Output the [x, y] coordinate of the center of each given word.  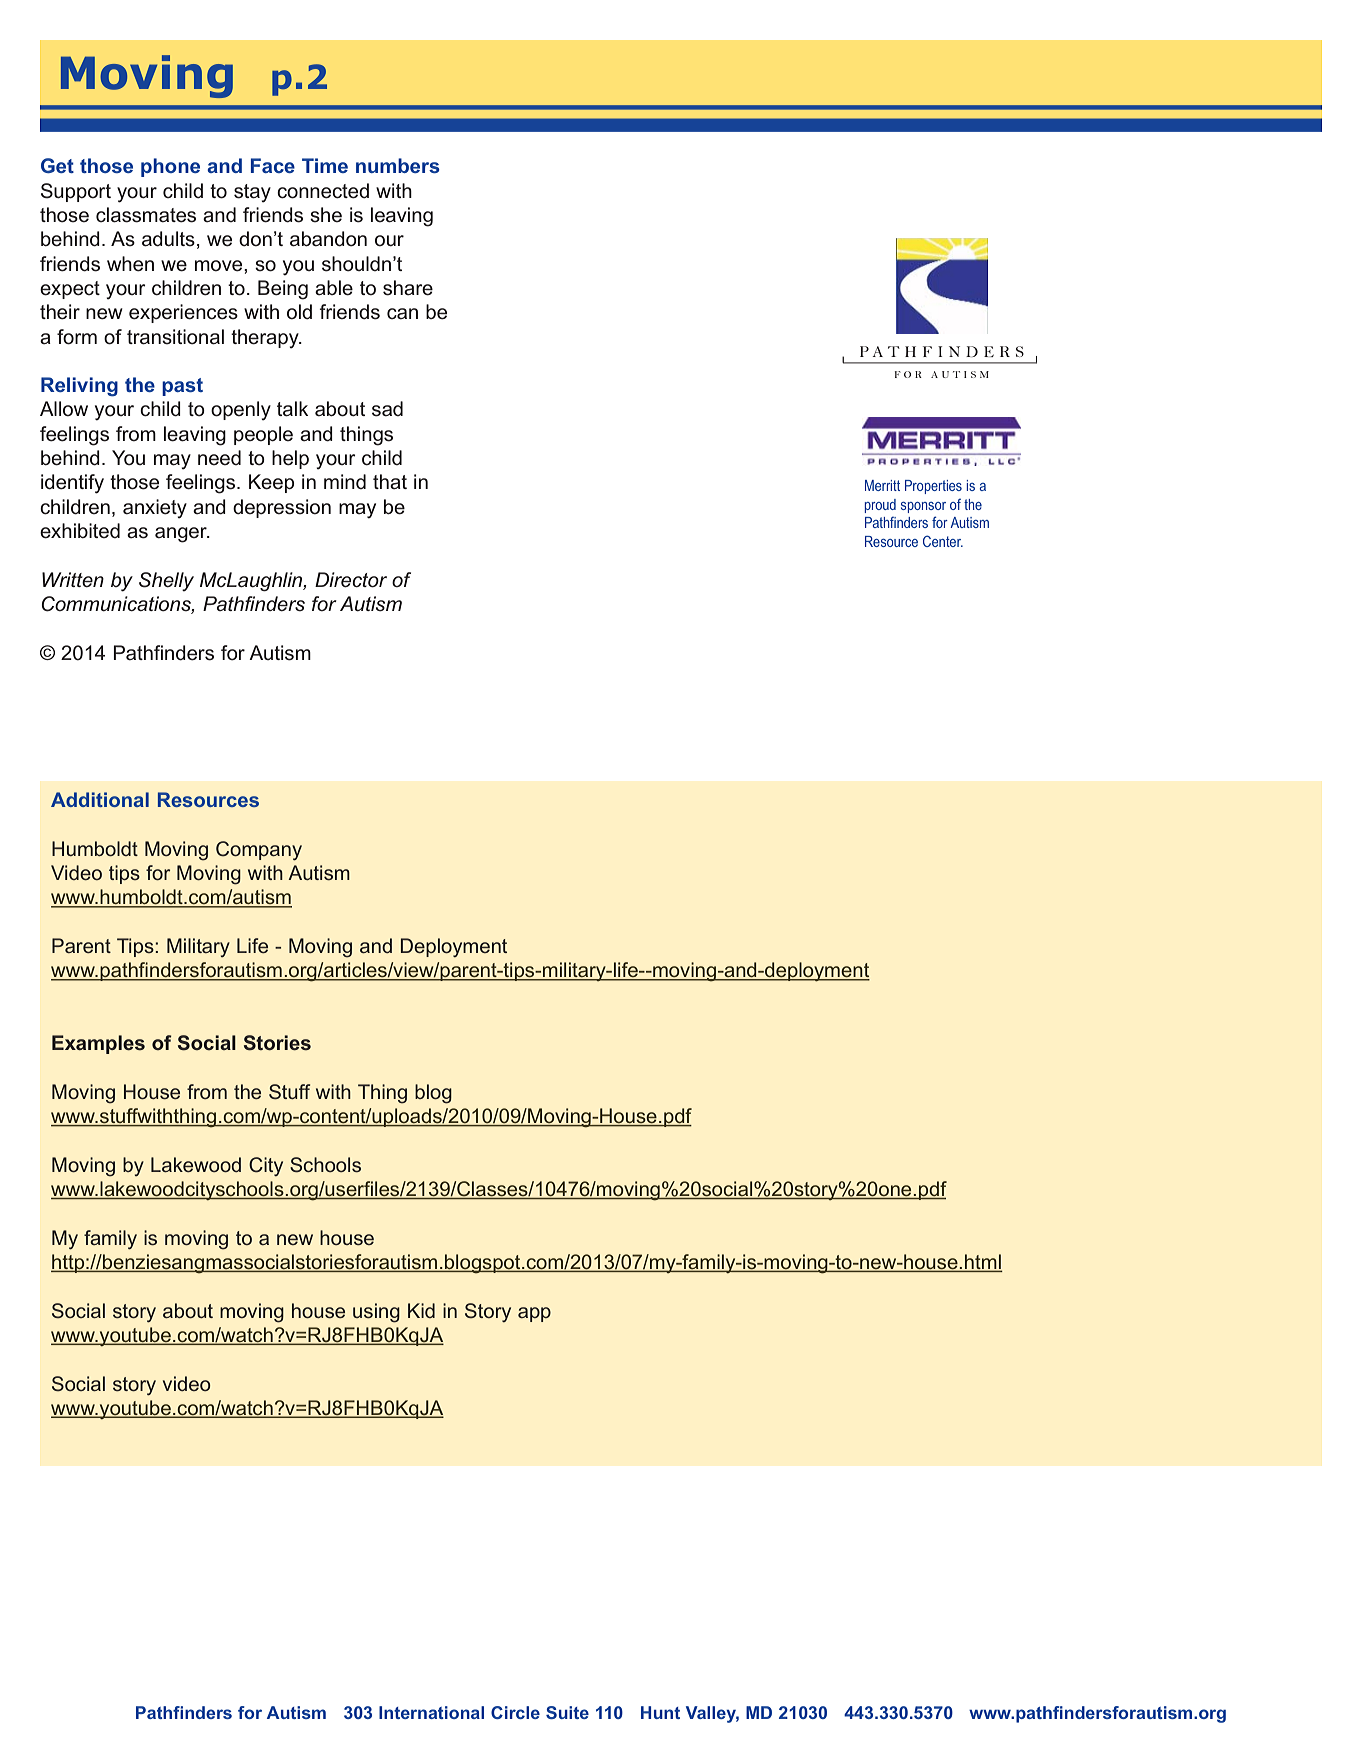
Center [943, 541]
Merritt [882, 485]
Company [259, 850]
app [534, 1314]
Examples [98, 1044]
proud [880, 506]
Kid [421, 1310]
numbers [398, 165]
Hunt [660, 1712]
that [390, 481]
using [376, 1313]
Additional [100, 799]
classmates [146, 215]
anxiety [155, 509]
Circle [515, 1712]
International [431, 1712]
